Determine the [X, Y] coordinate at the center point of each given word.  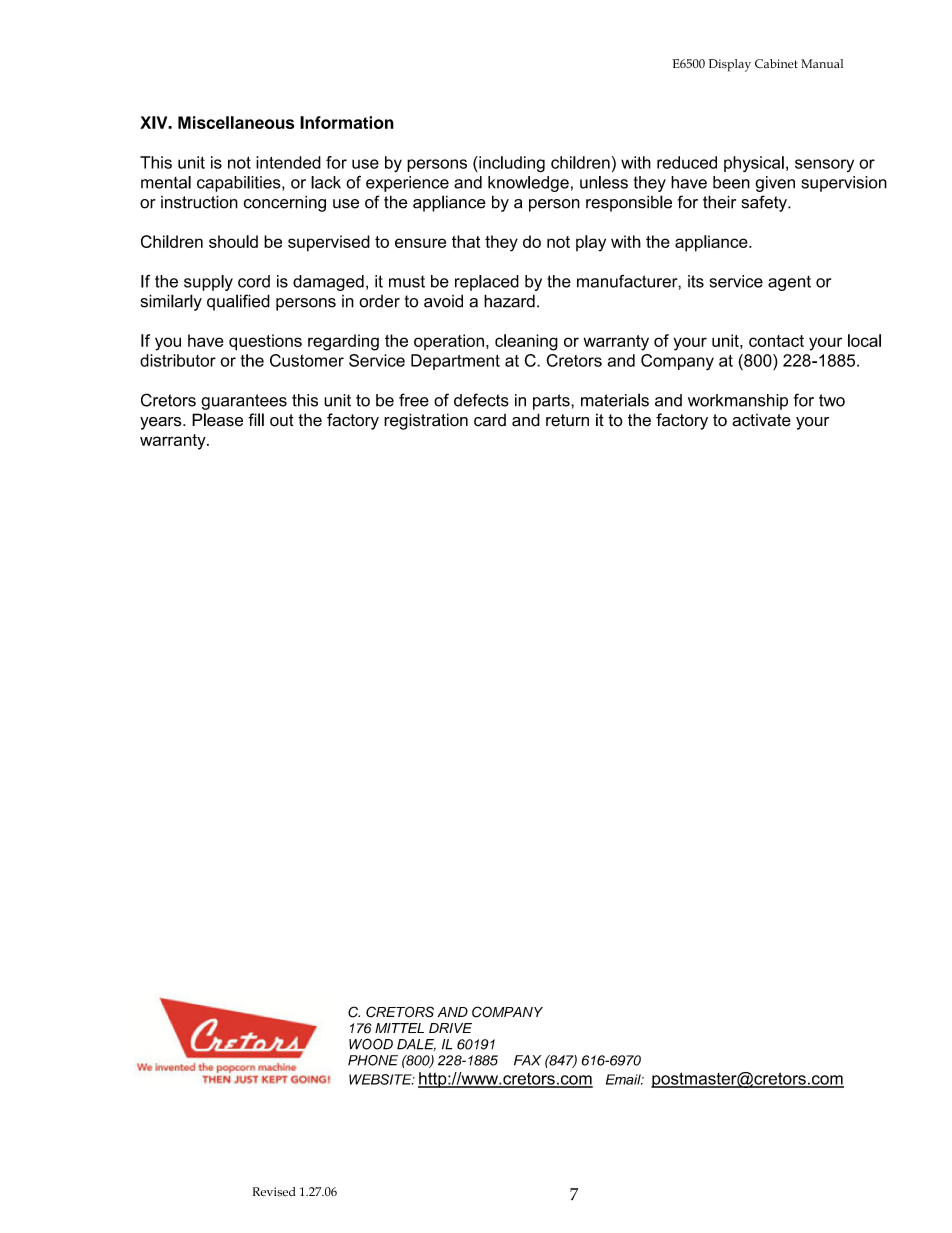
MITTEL [399, 1028]
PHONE [373, 1060]
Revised [274, 1192]
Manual [822, 63]
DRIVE [450, 1028]
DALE [416, 1045]
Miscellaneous [236, 122]
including [511, 164]
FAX [527, 1060]
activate [761, 420]
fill [256, 419]
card [490, 420]
